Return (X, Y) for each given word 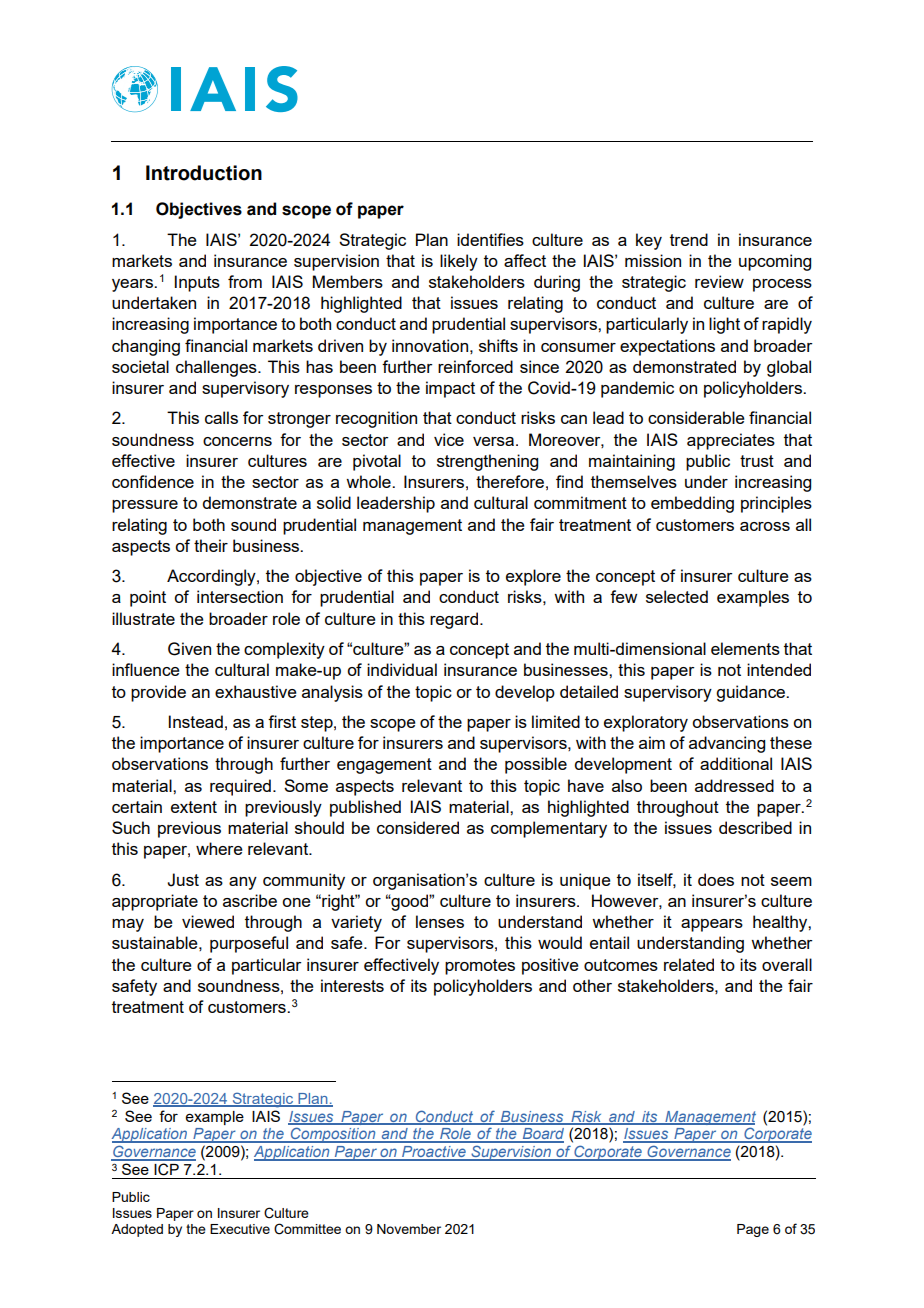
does (716, 879)
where (219, 848)
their (211, 545)
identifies (490, 239)
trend (689, 239)
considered (418, 827)
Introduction (204, 173)
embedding (692, 504)
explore (533, 577)
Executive (240, 1229)
